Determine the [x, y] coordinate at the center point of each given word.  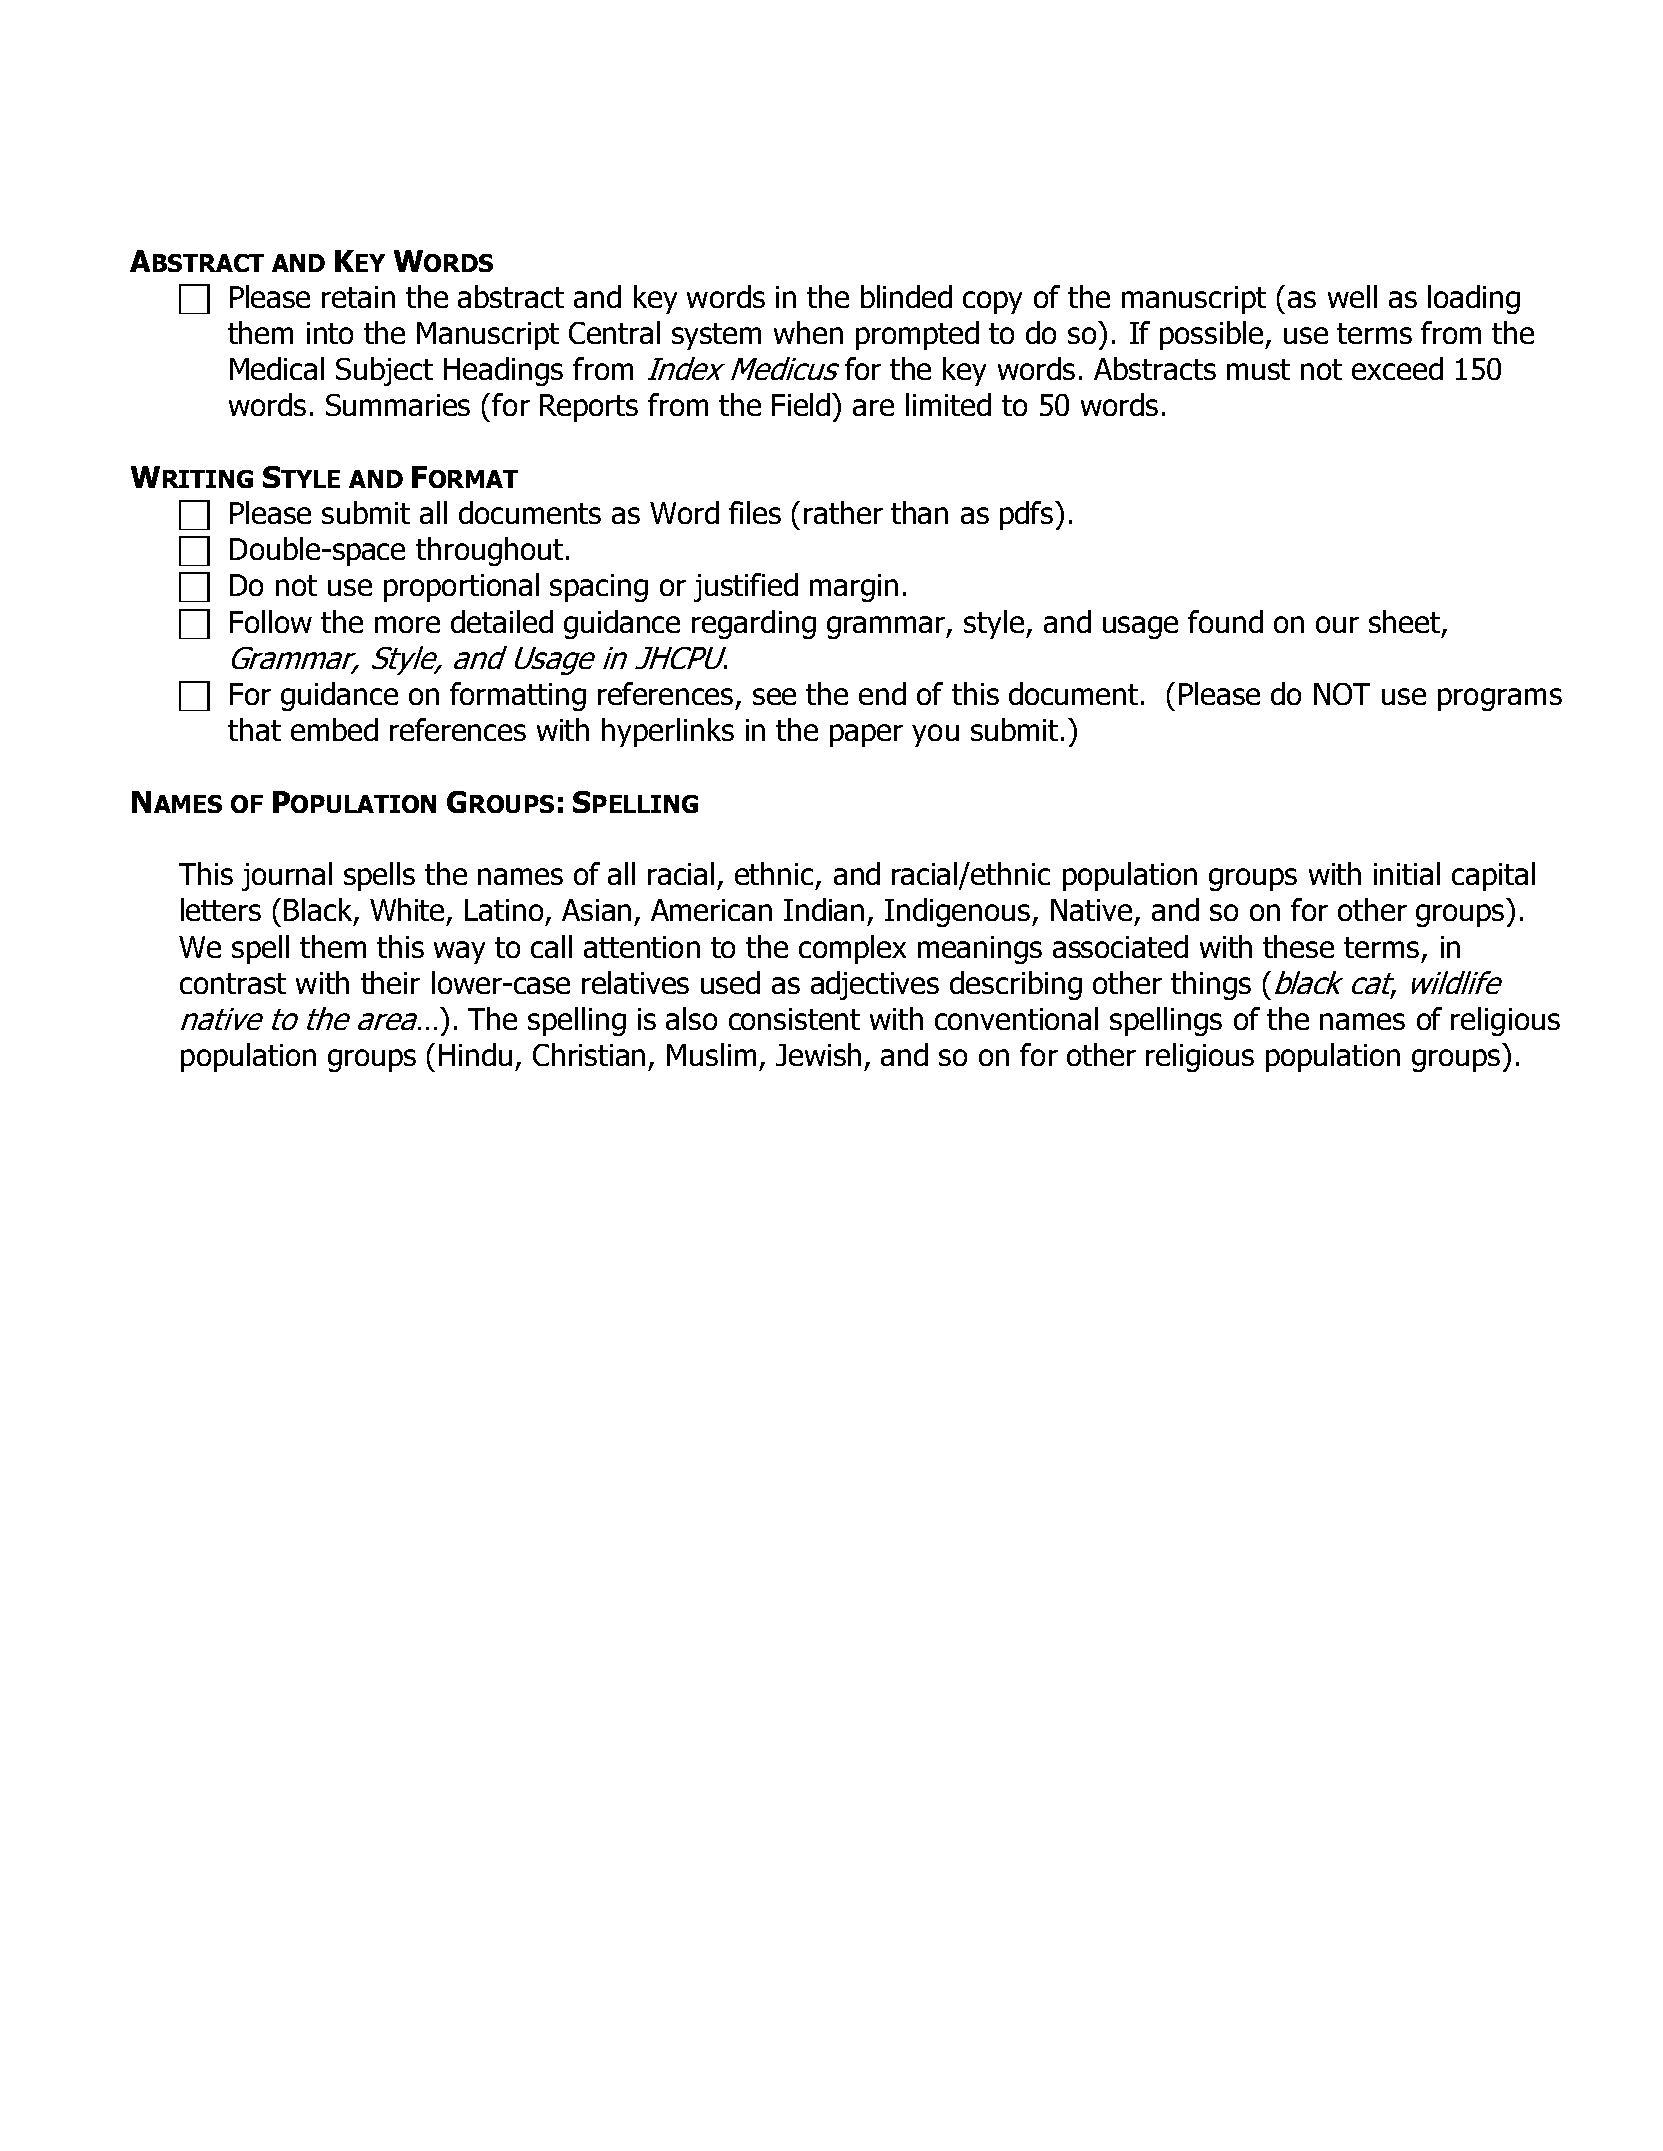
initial [1407, 873]
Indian [824, 909]
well [1352, 296]
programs [1500, 699]
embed [334, 729]
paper [866, 735]
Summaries [398, 405]
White [409, 911]
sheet [1406, 623]
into [330, 333]
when [808, 332]
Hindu [475, 1054]
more [407, 624]
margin [854, 588]
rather [843, 512]
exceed [1397, 368]
